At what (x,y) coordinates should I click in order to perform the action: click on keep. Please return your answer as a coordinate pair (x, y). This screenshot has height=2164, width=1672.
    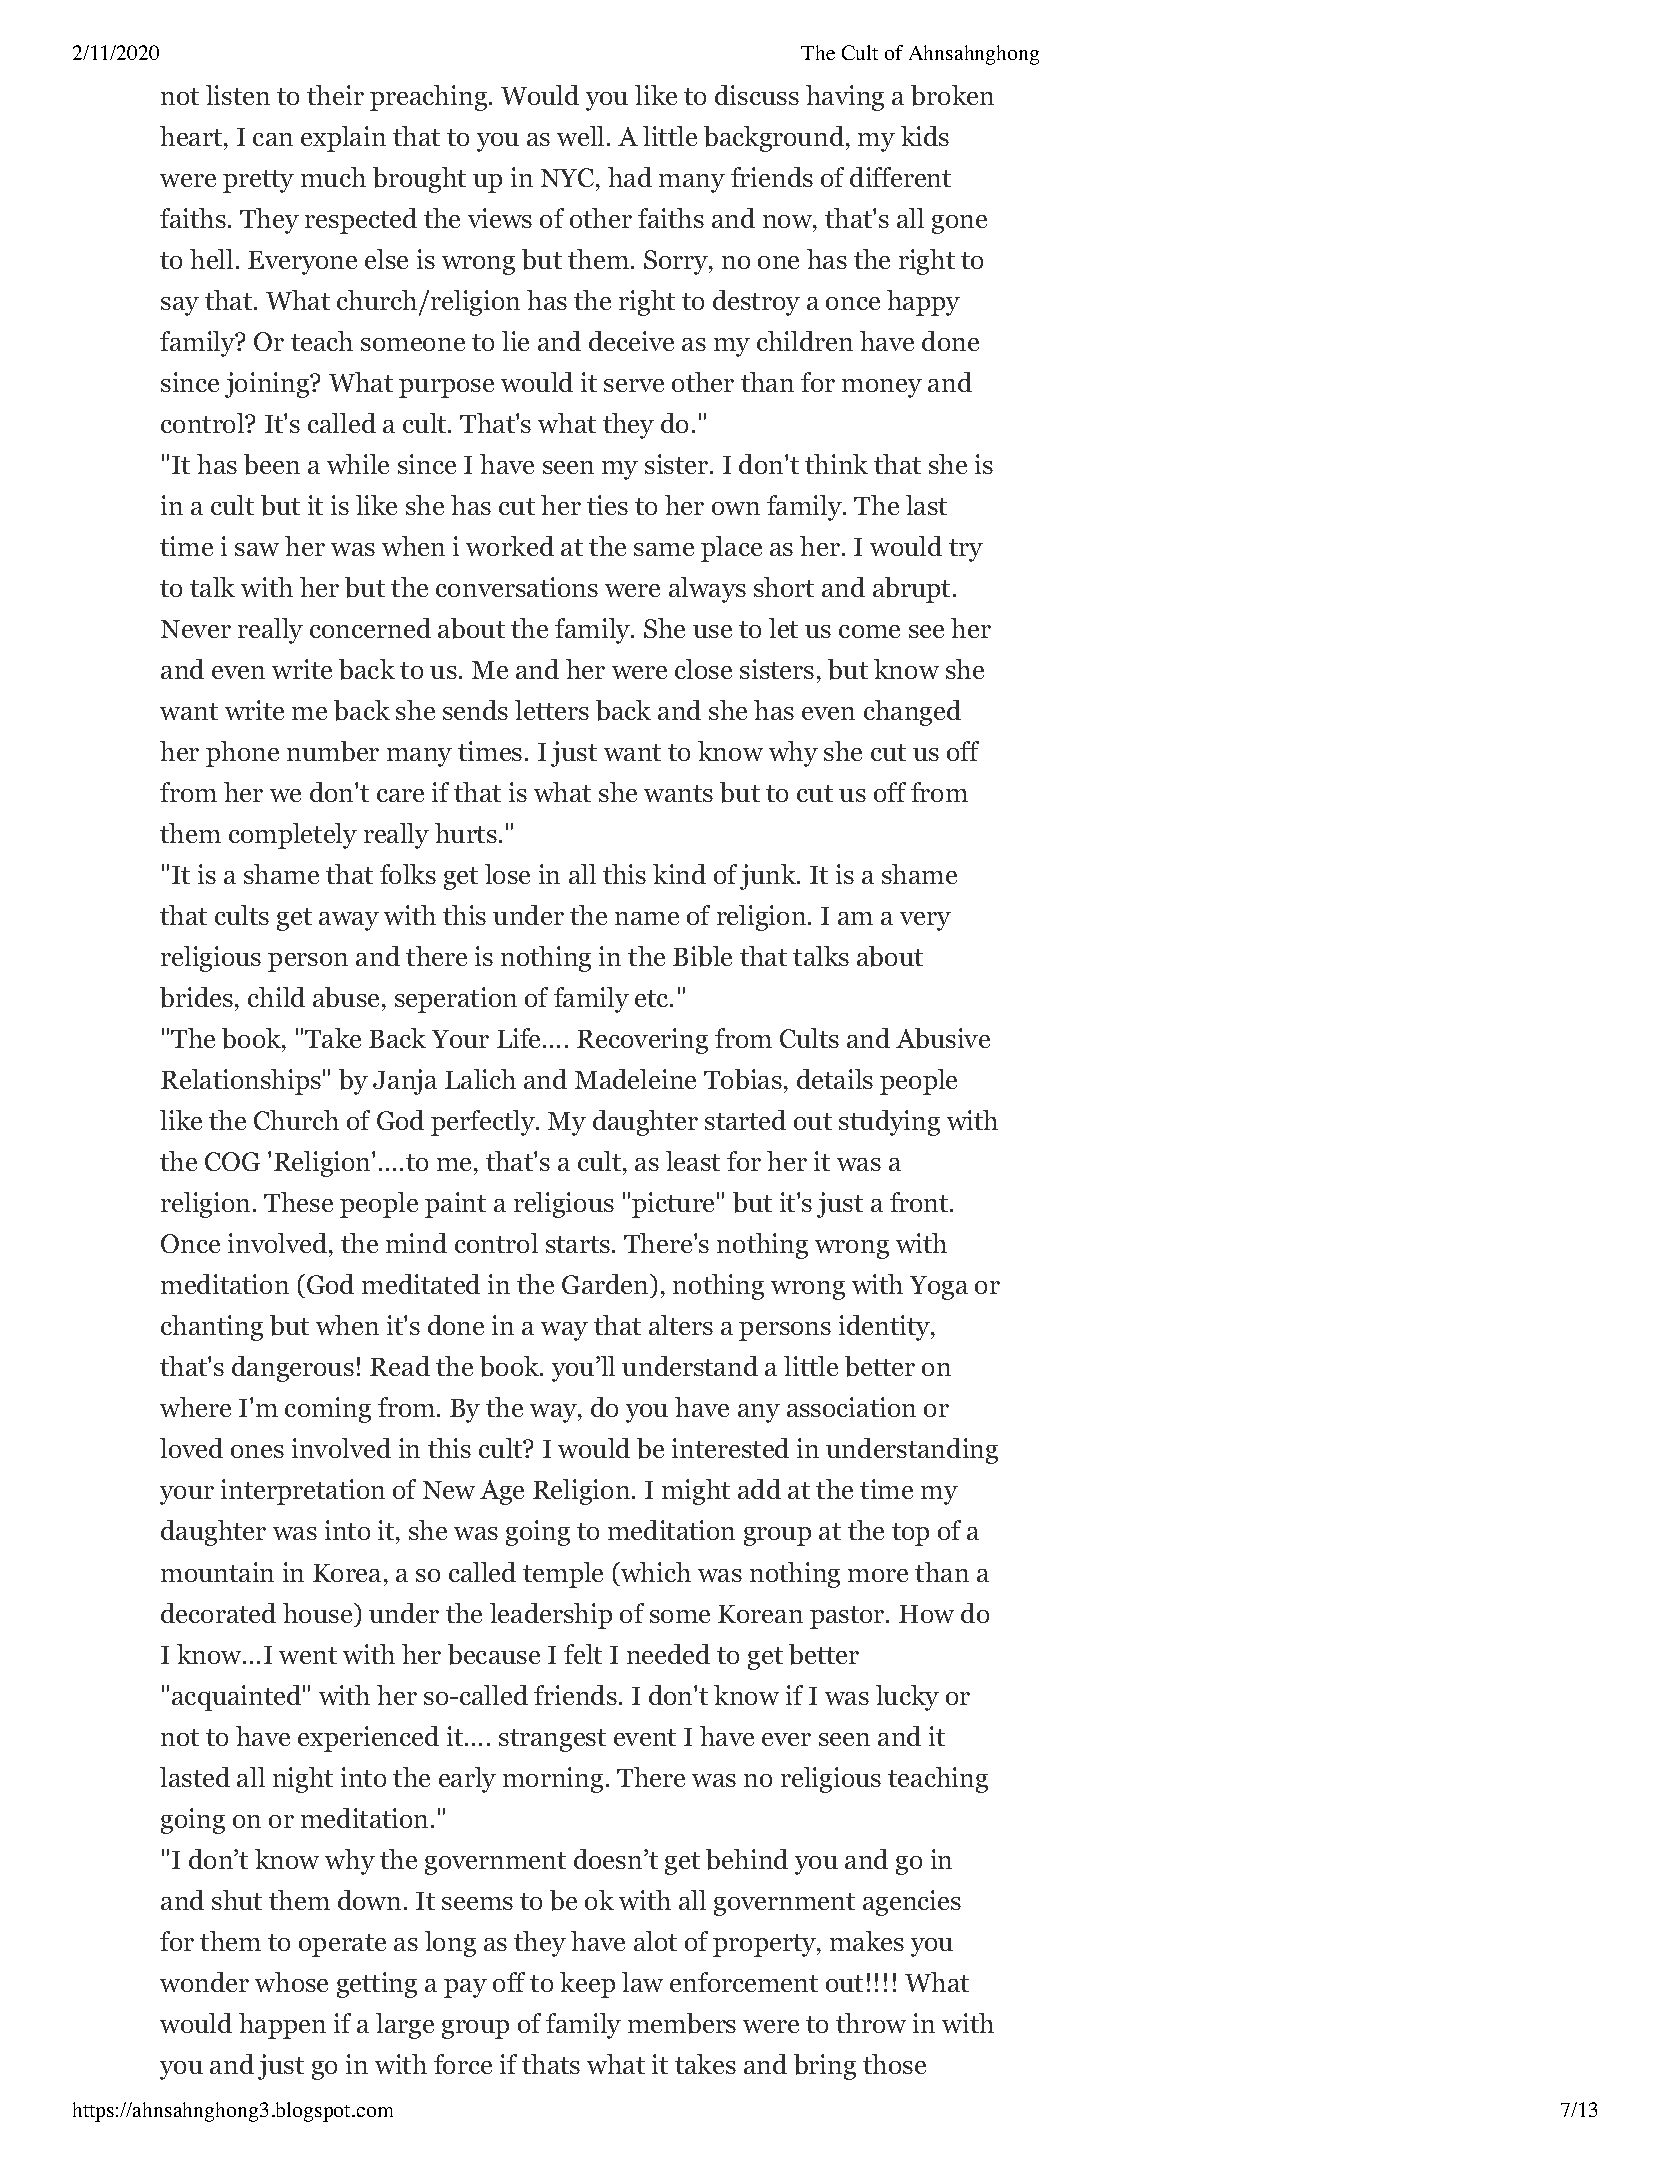
    Looking at the image, I should click on (587, 1985).
